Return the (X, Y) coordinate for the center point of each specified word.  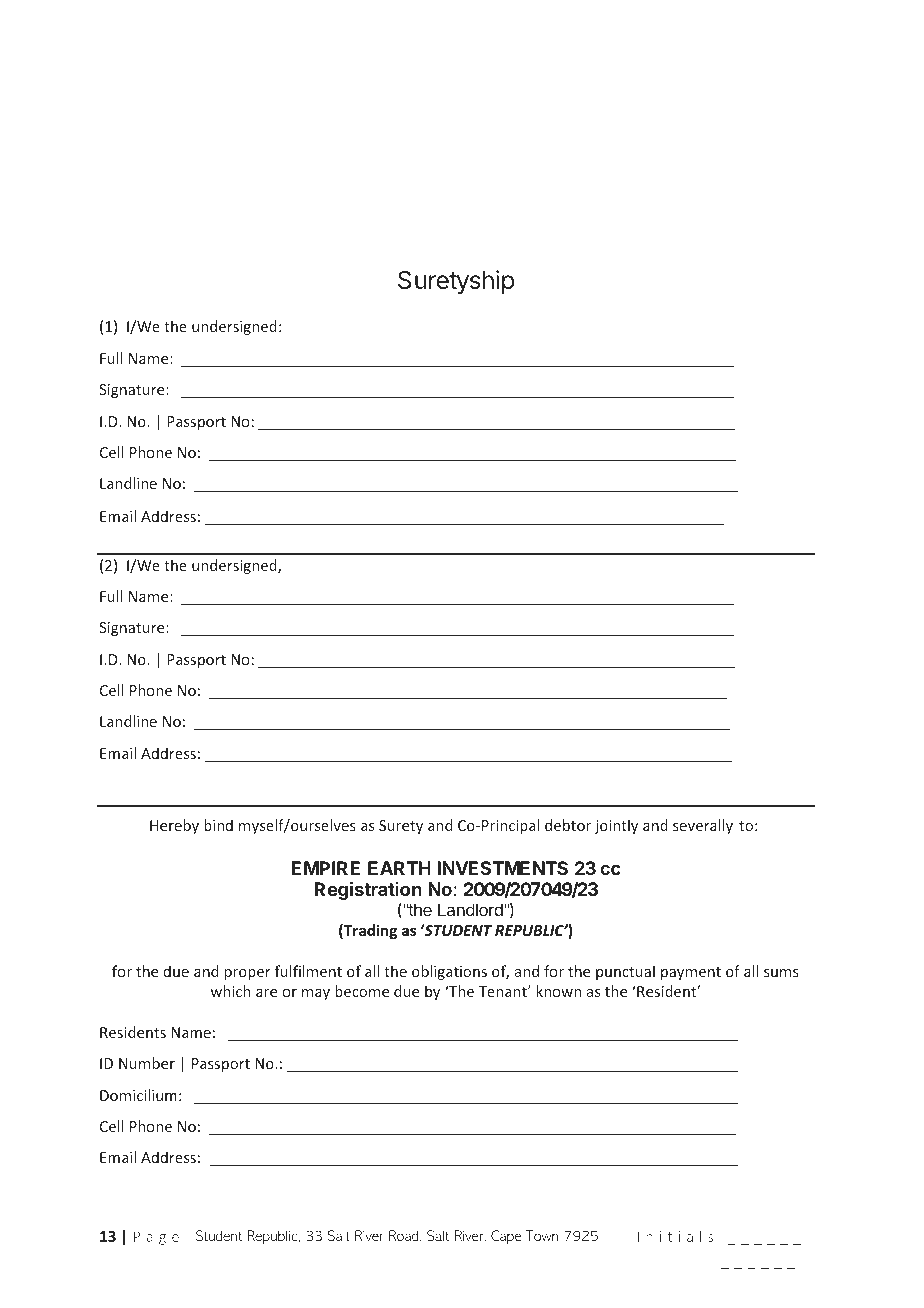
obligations (449, 972)
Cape (506, 1237)
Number (147, 1063)
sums (781, 973)
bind (218, 825)
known (558, 991)
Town (542, 1235)
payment (691, 973)
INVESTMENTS (502, 868)
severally (703, 826)
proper (247, 974)
